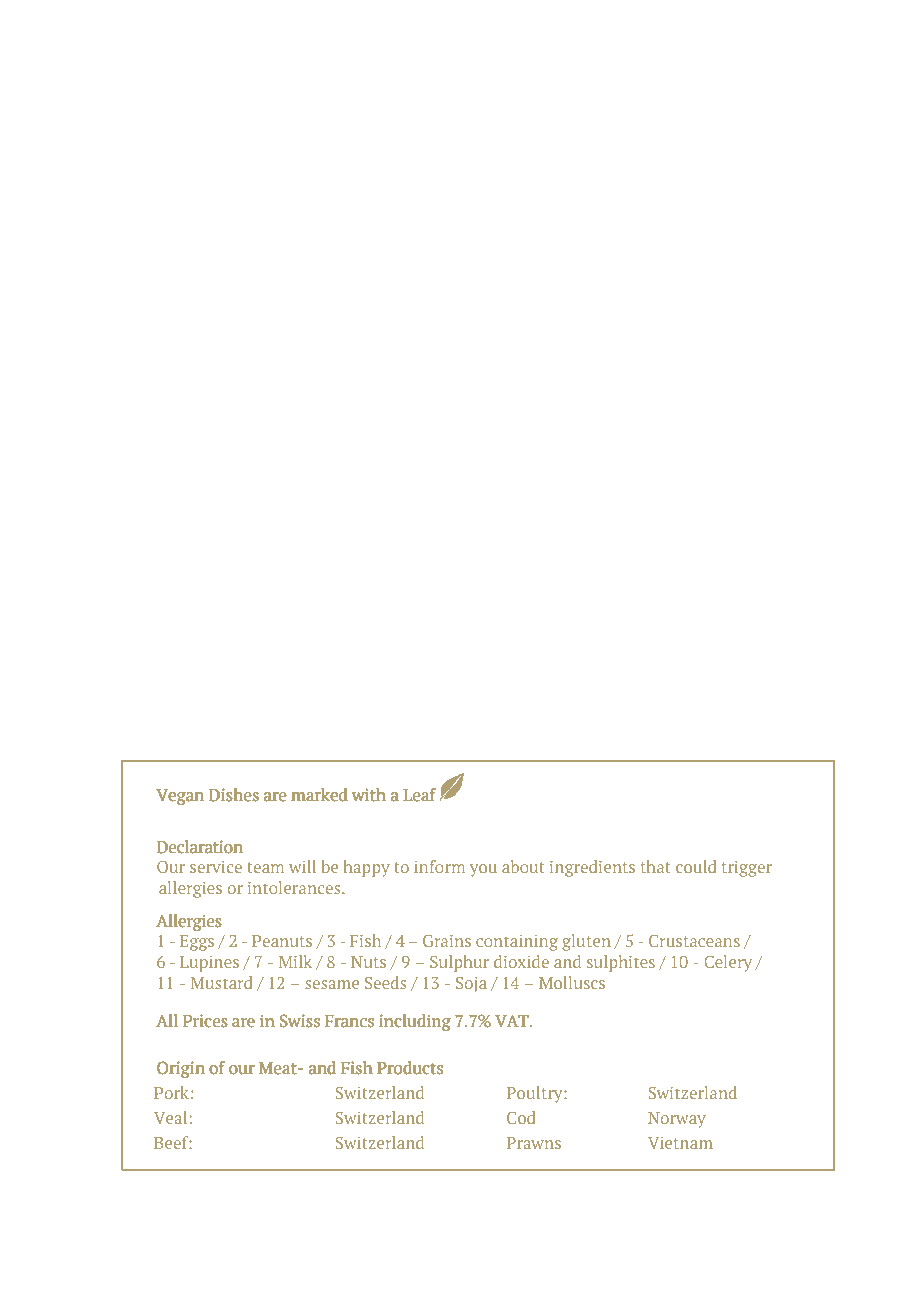 This image has width=924, height=1308. Describe the element at coordinates (170, 1117) in the image. I see `Veal` at that location.
